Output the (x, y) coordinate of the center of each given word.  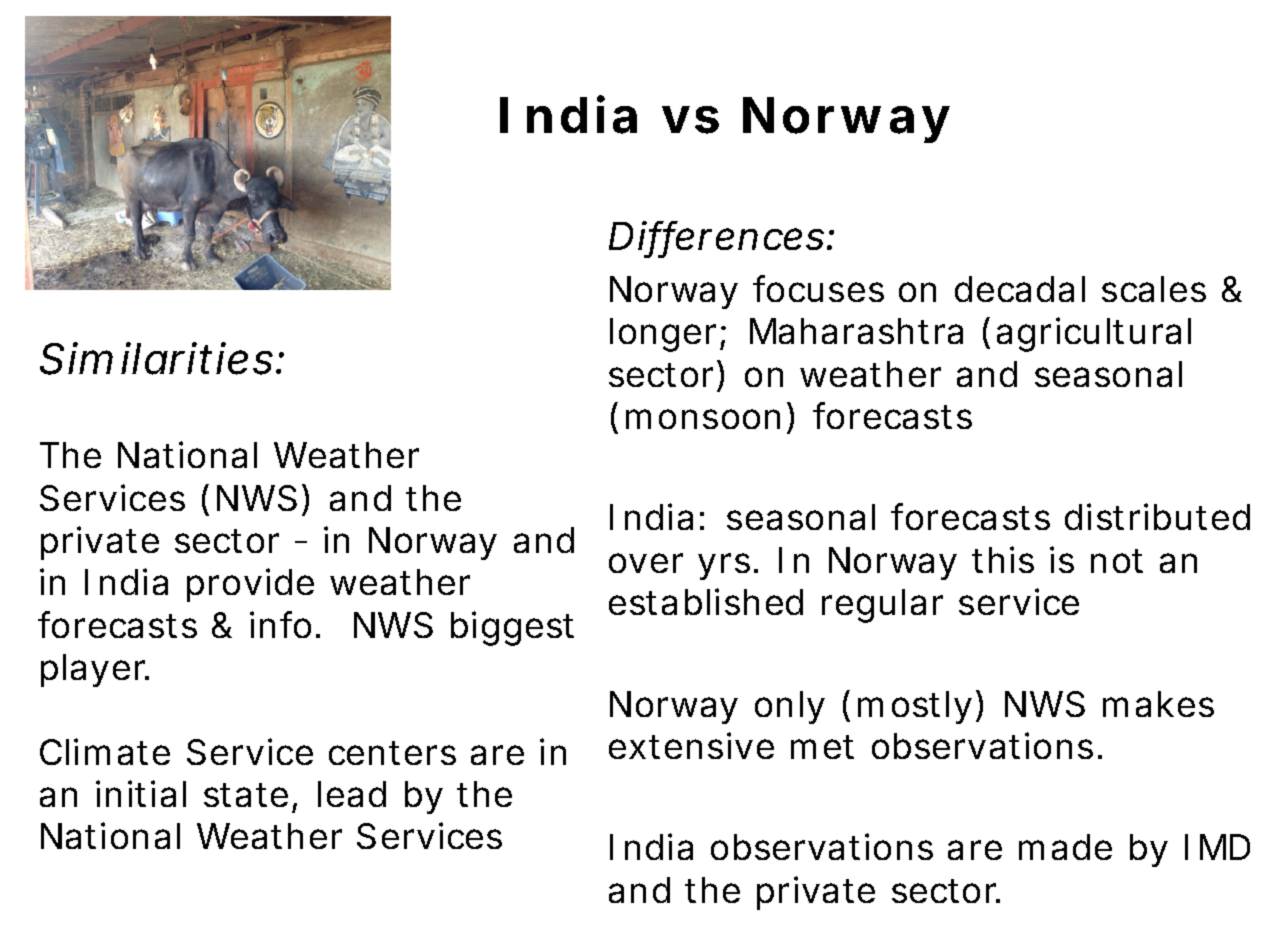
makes (1158, 704)
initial (141, 793)
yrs (728, 566)
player (95, 670)
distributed (1157, 516)
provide (250, 585)
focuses (818, 288)
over (646, 563)
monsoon (707, 420)
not (1117, 561)
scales (1154, 289)
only (790, 707)
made (1065, 847)
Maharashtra (856, 331)
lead (352, 794)
